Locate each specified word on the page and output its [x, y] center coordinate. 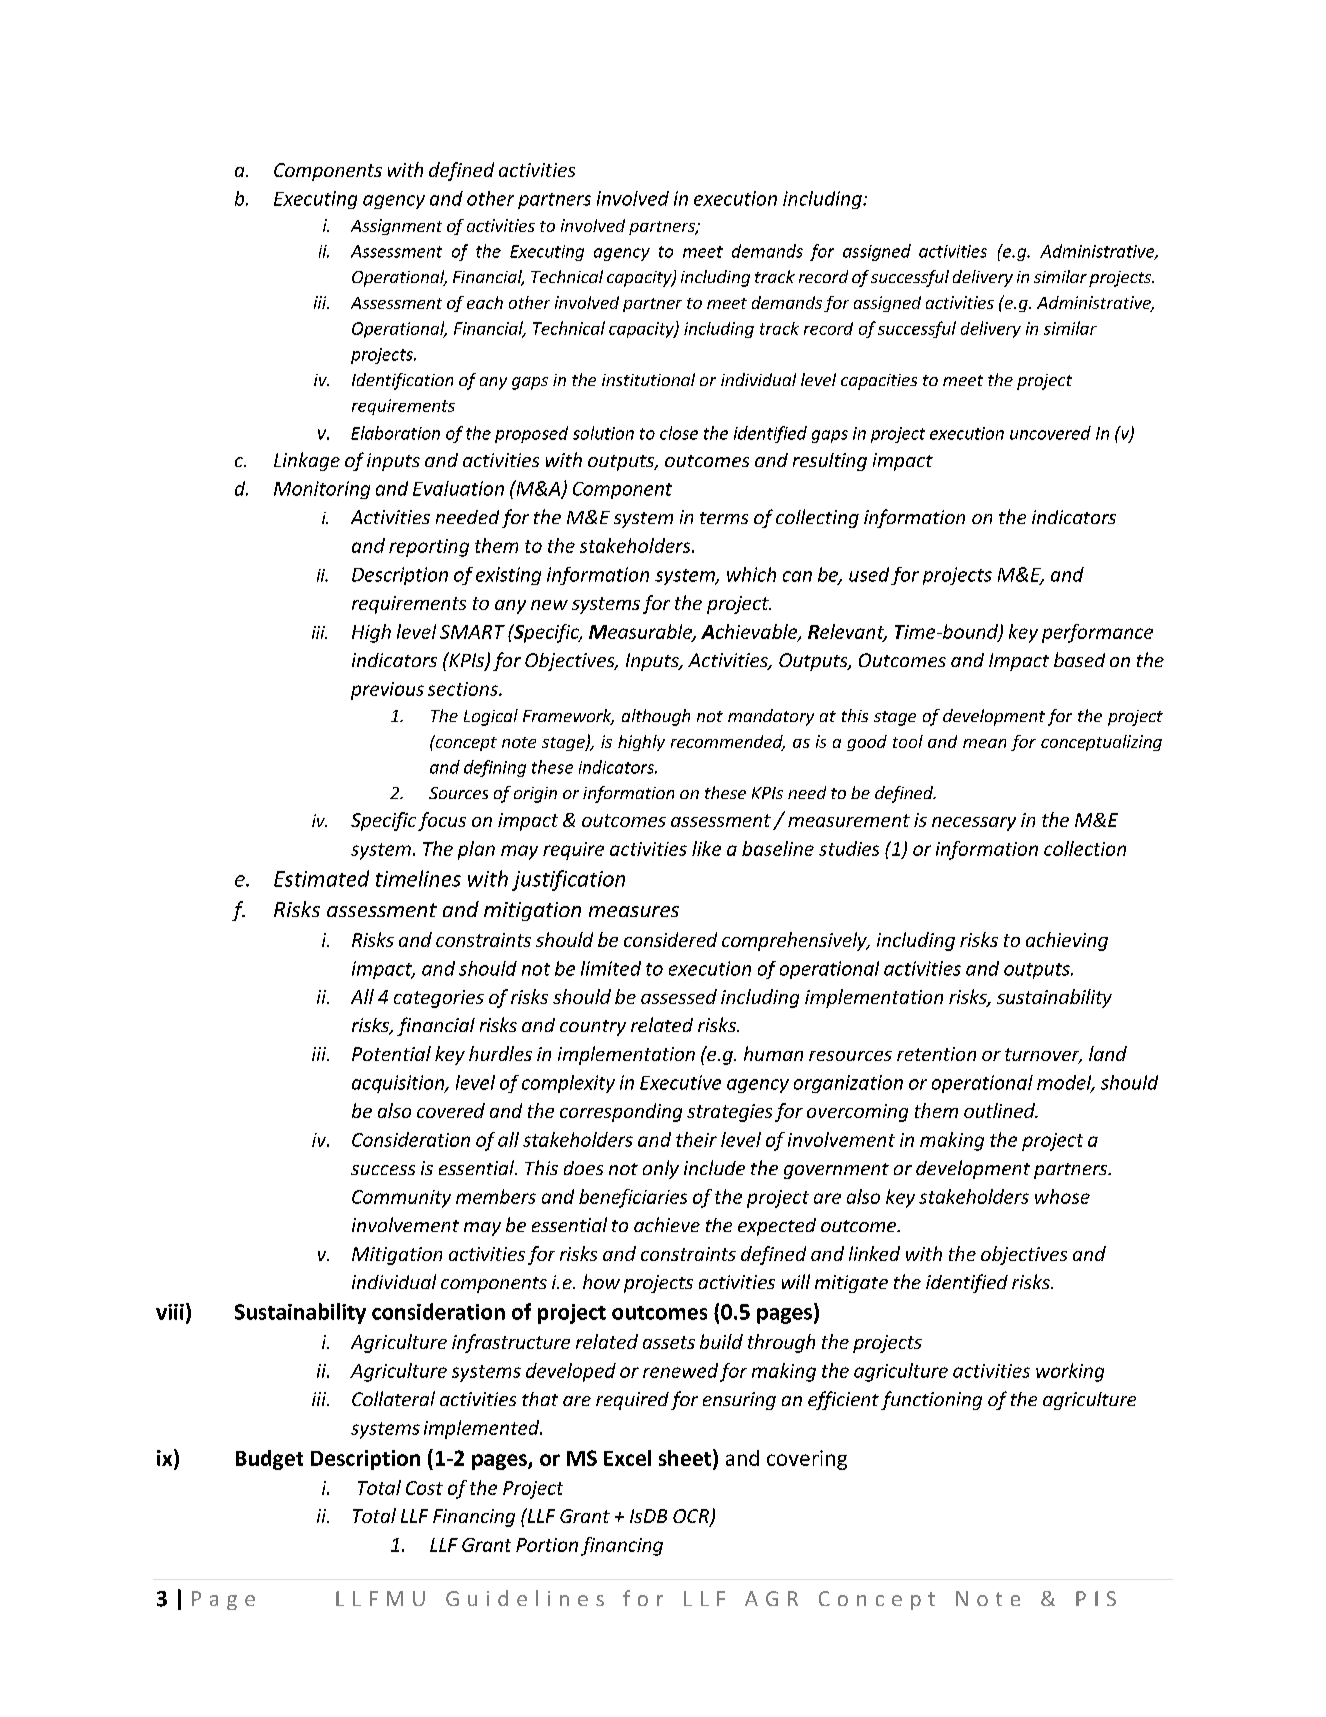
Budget [269, 1460]
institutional [648, 379]
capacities [879, 382]
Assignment [396, 227]
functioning [931, 1400]
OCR [692, 1517]
